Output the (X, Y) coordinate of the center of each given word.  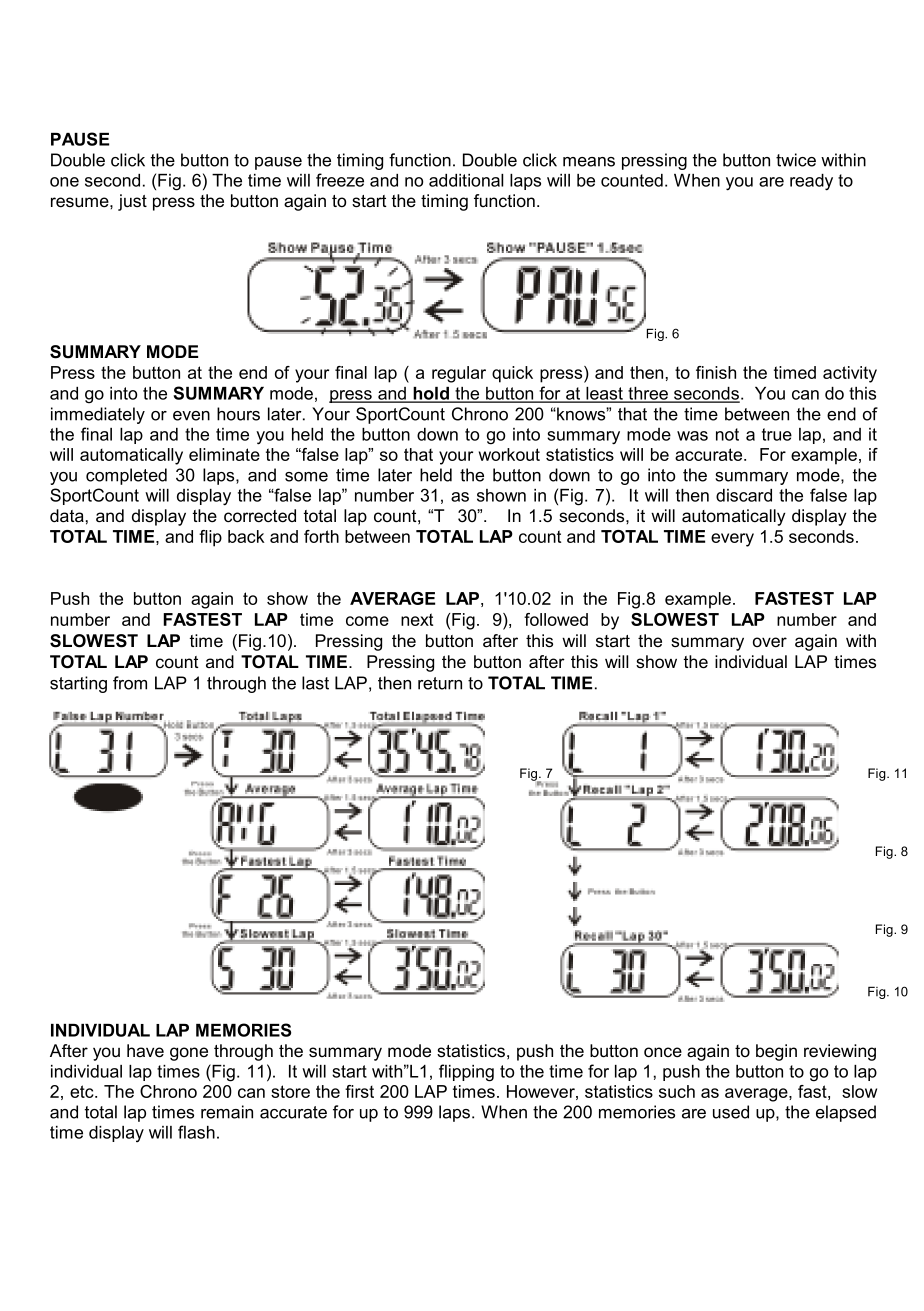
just (132, 202)
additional (466, 180)
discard (744, 495)
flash (196, 1132)
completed (126, 476)
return (440, 683)
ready (811, 182)
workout (509, 454)
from (130, 683)
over (770, 642)
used (731, 1112)
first (359, 1091)
